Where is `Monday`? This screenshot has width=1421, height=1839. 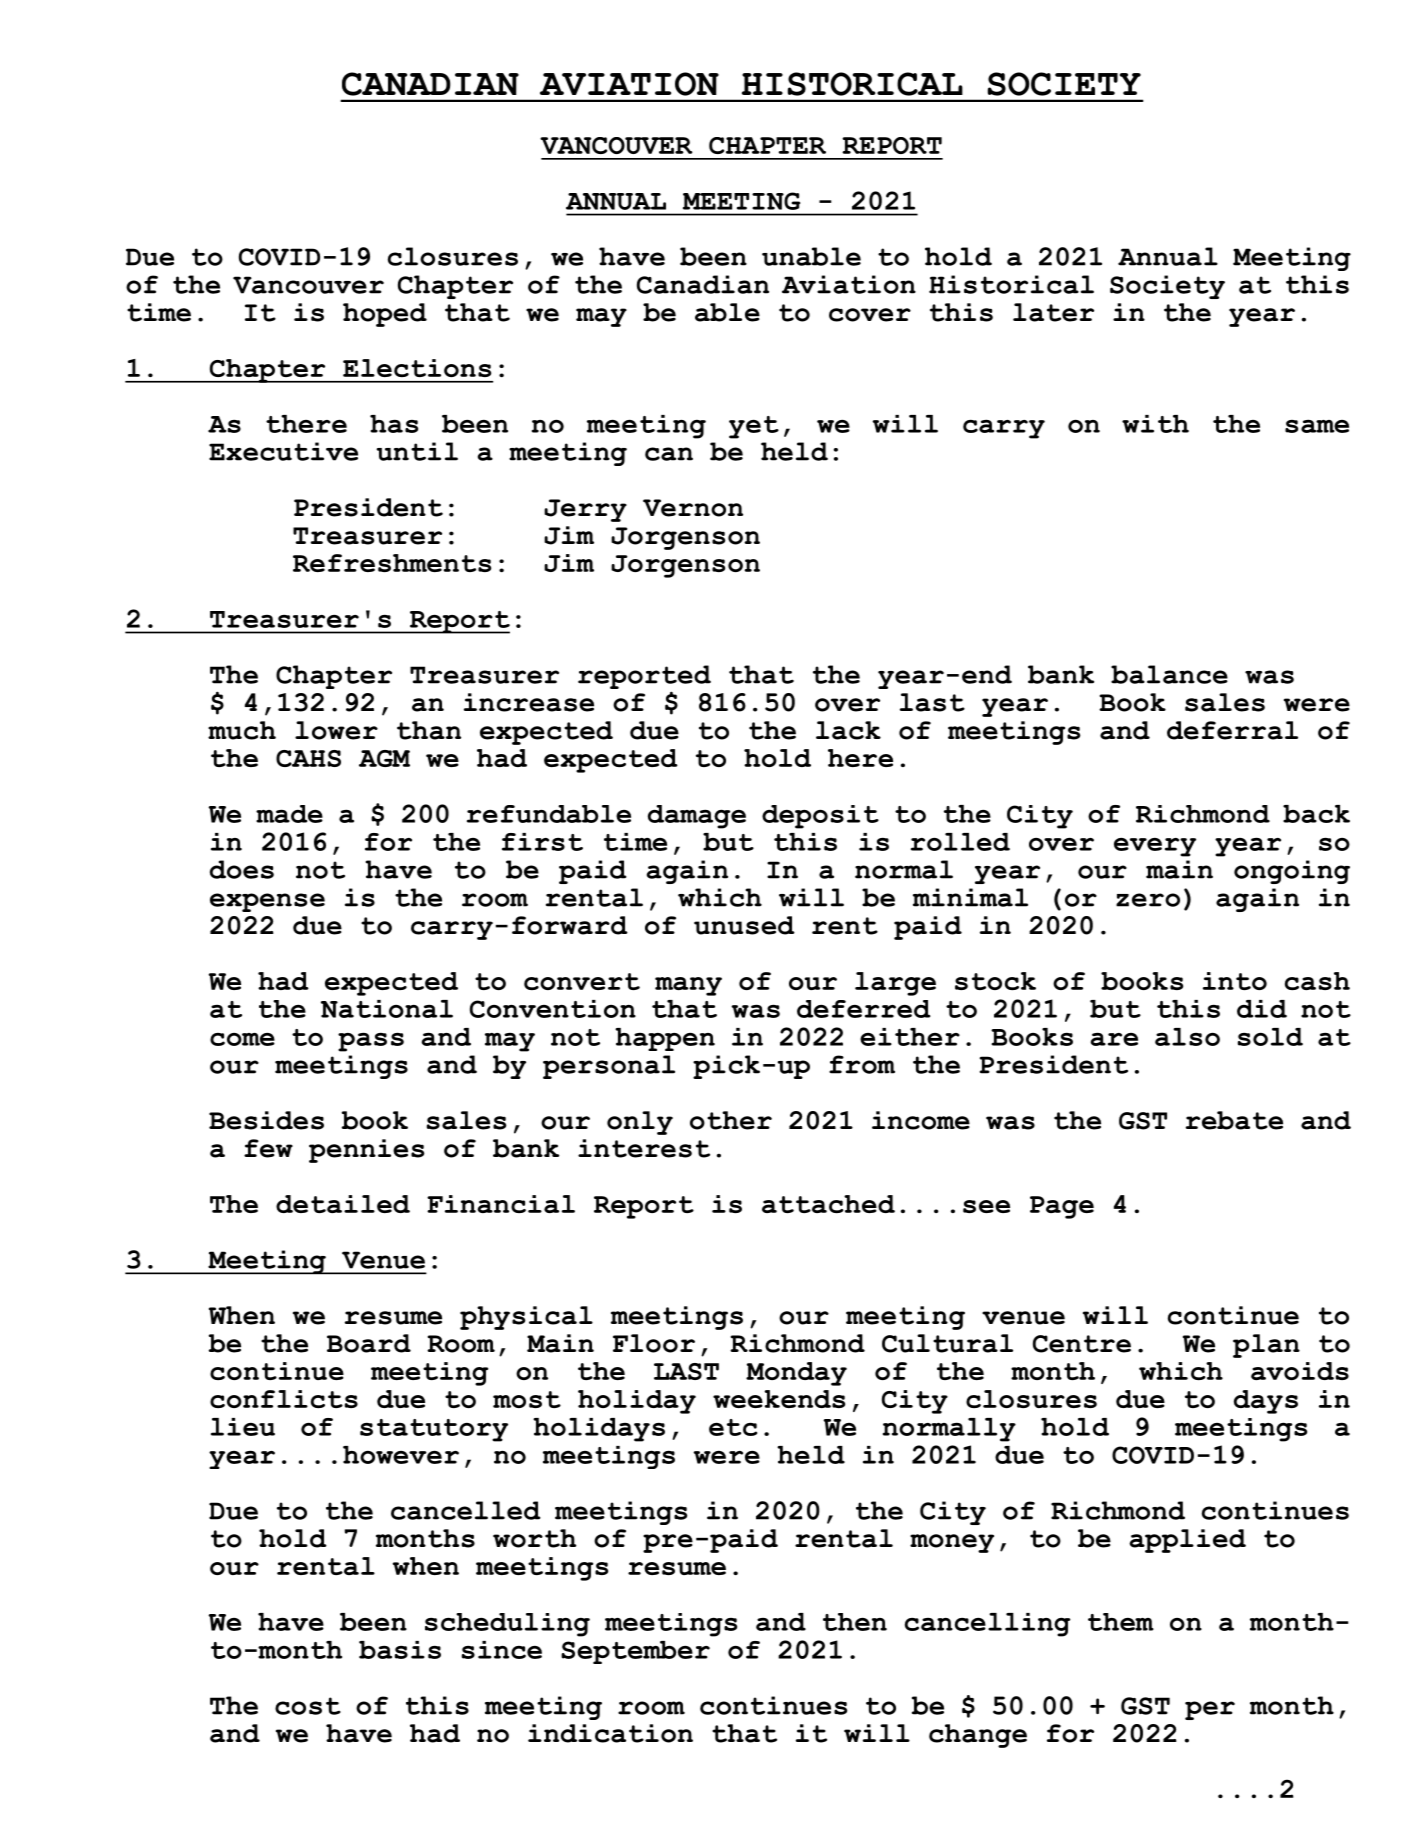
Monday is located at coordinates (796, 1374).
